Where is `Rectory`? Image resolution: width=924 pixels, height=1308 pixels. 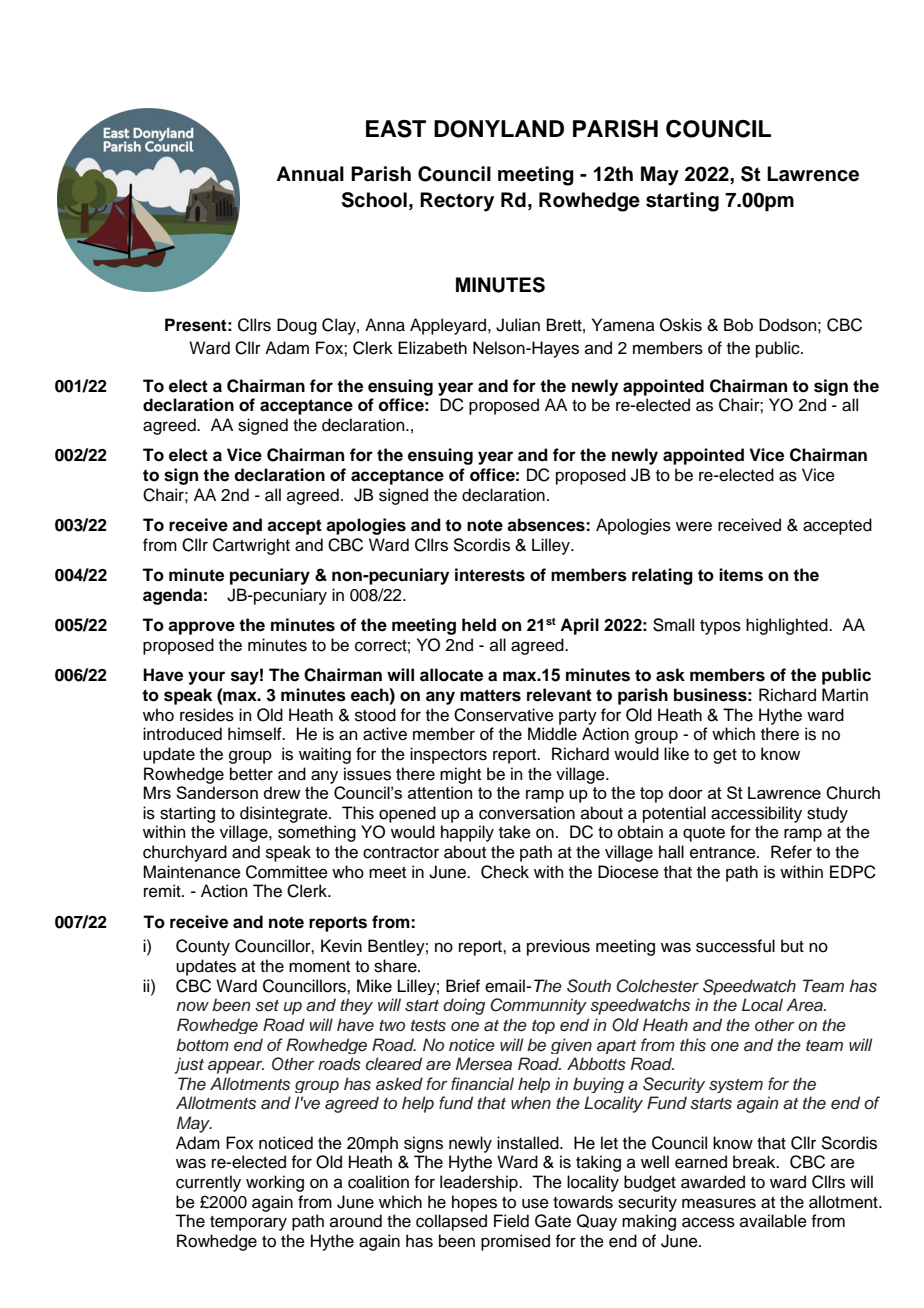 Rectory is located at coordinates (457, 202).
